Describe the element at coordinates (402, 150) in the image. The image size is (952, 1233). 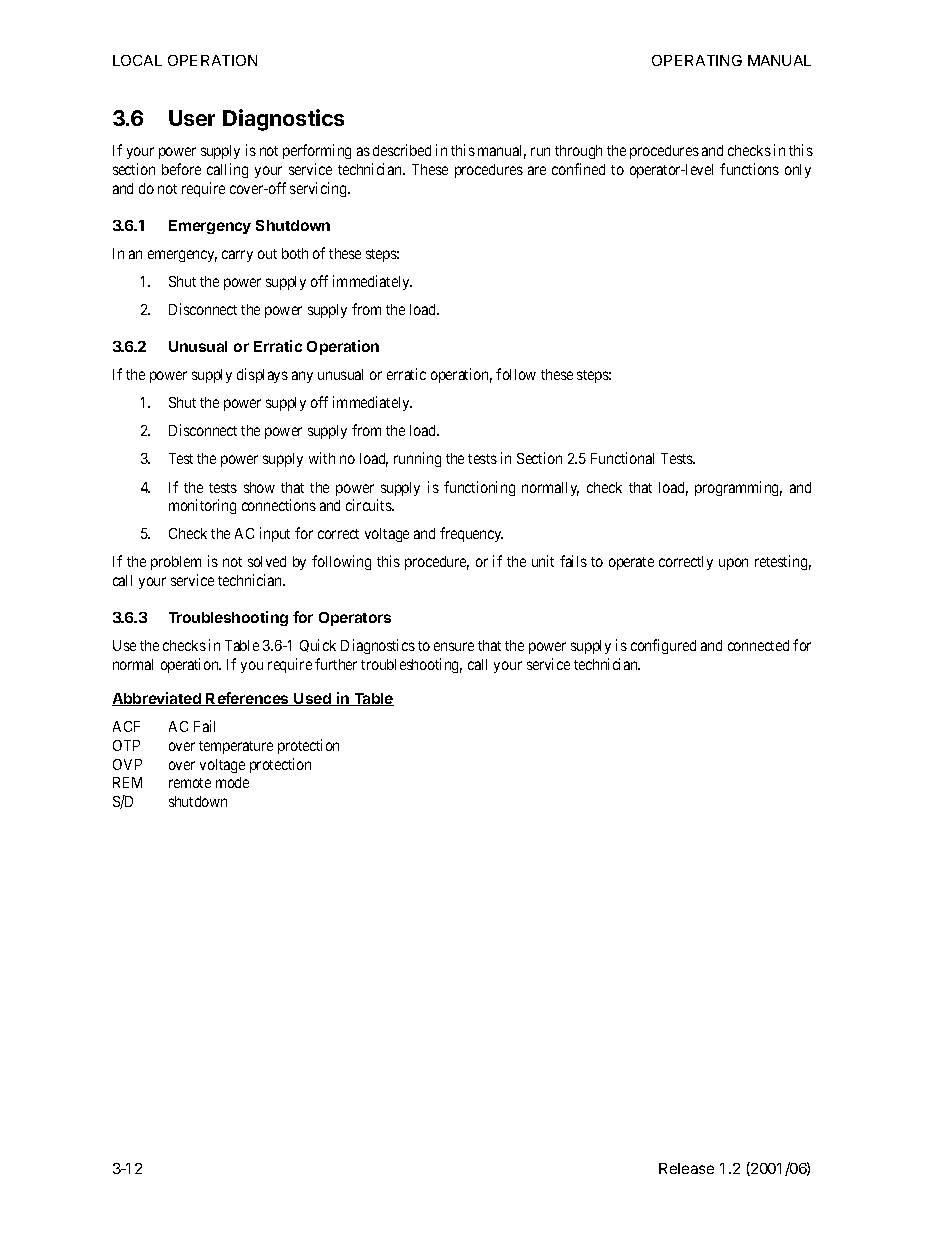
I see `described` at that location.
